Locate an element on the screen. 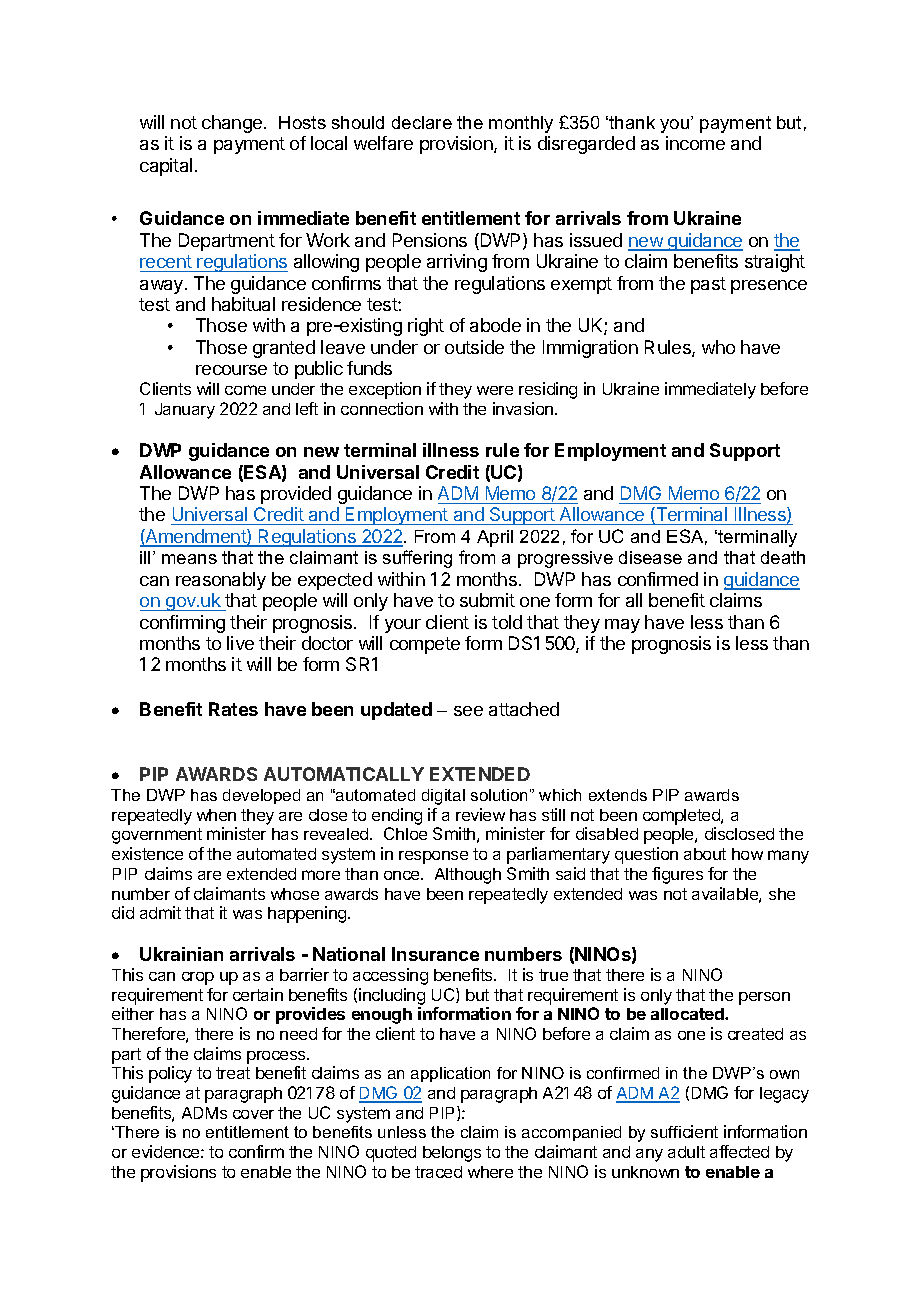 The height and width of the screenshot is (1308, 924). live is located at coordinates (240, 643).
